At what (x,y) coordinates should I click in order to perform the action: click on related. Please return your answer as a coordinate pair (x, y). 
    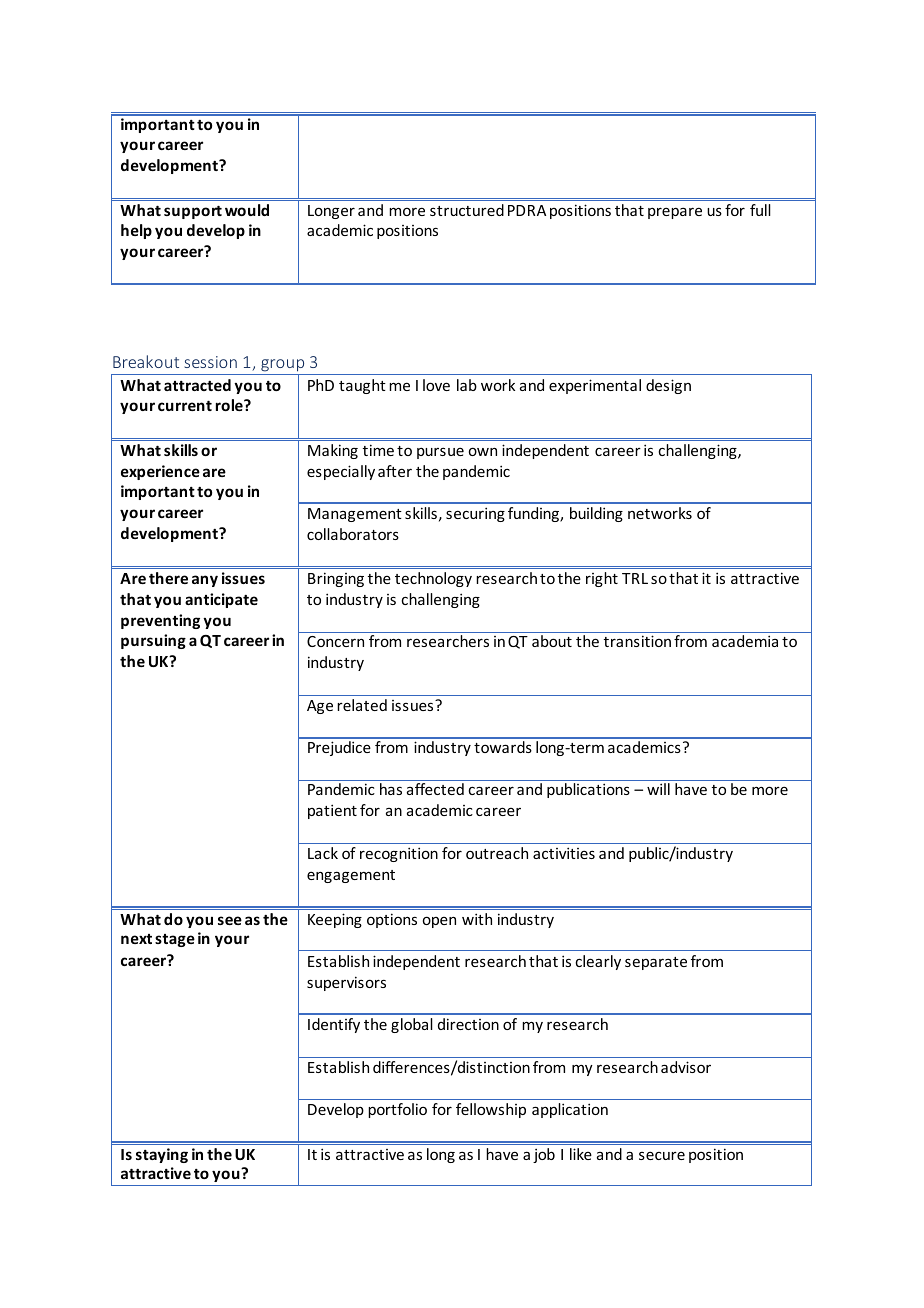
    Looking at the image, I should click on (362, 705).
